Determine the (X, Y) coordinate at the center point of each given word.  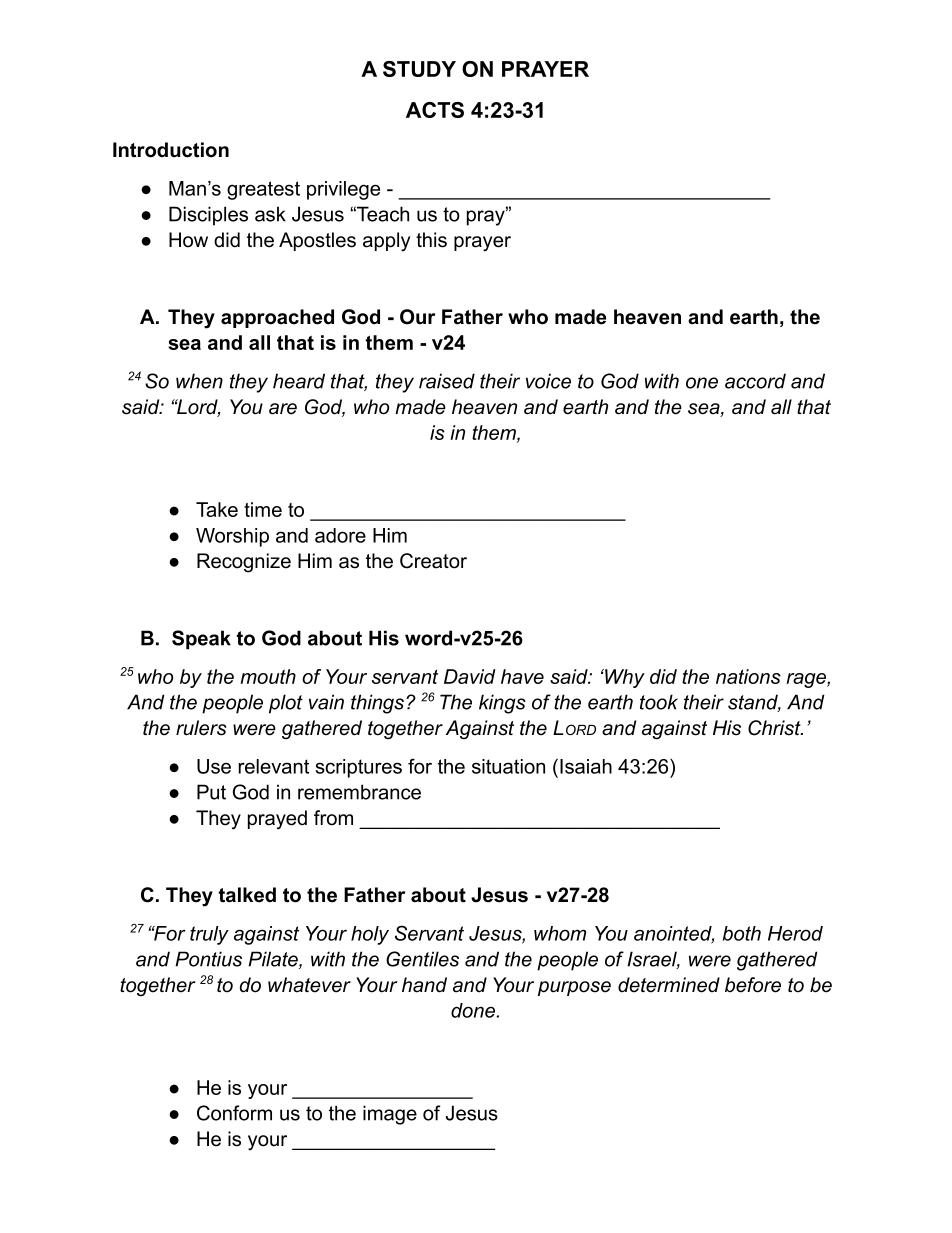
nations (748, 676)
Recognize (244, 563)
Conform (234, 1113)
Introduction (171, 150)
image (390, 1115)
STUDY (419, 69)
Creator (433, 561)
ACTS (435, 110)
